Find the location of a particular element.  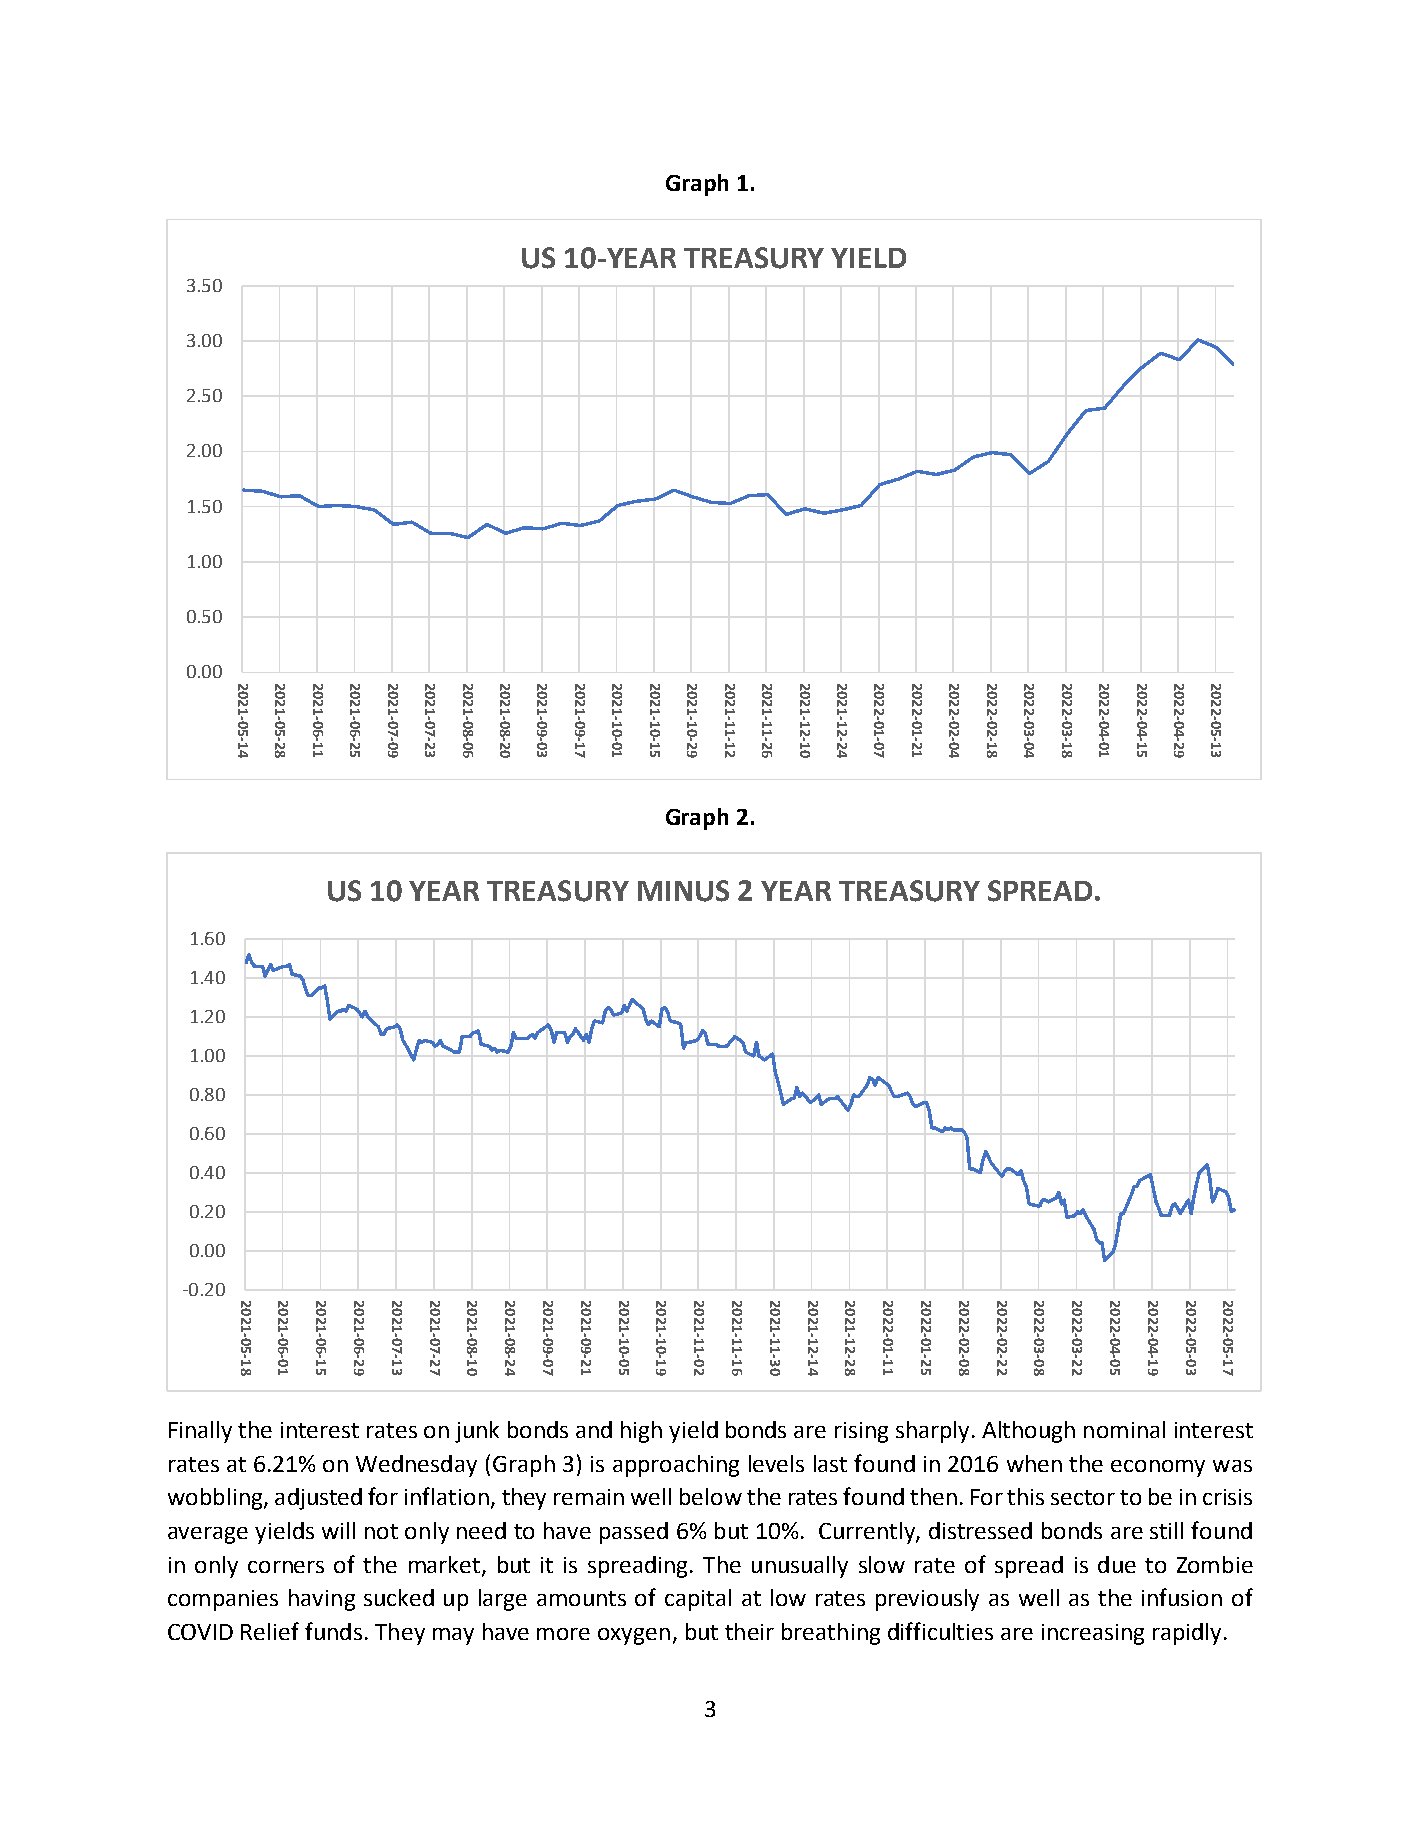

MINUS is located at coordinates (683, 891).
